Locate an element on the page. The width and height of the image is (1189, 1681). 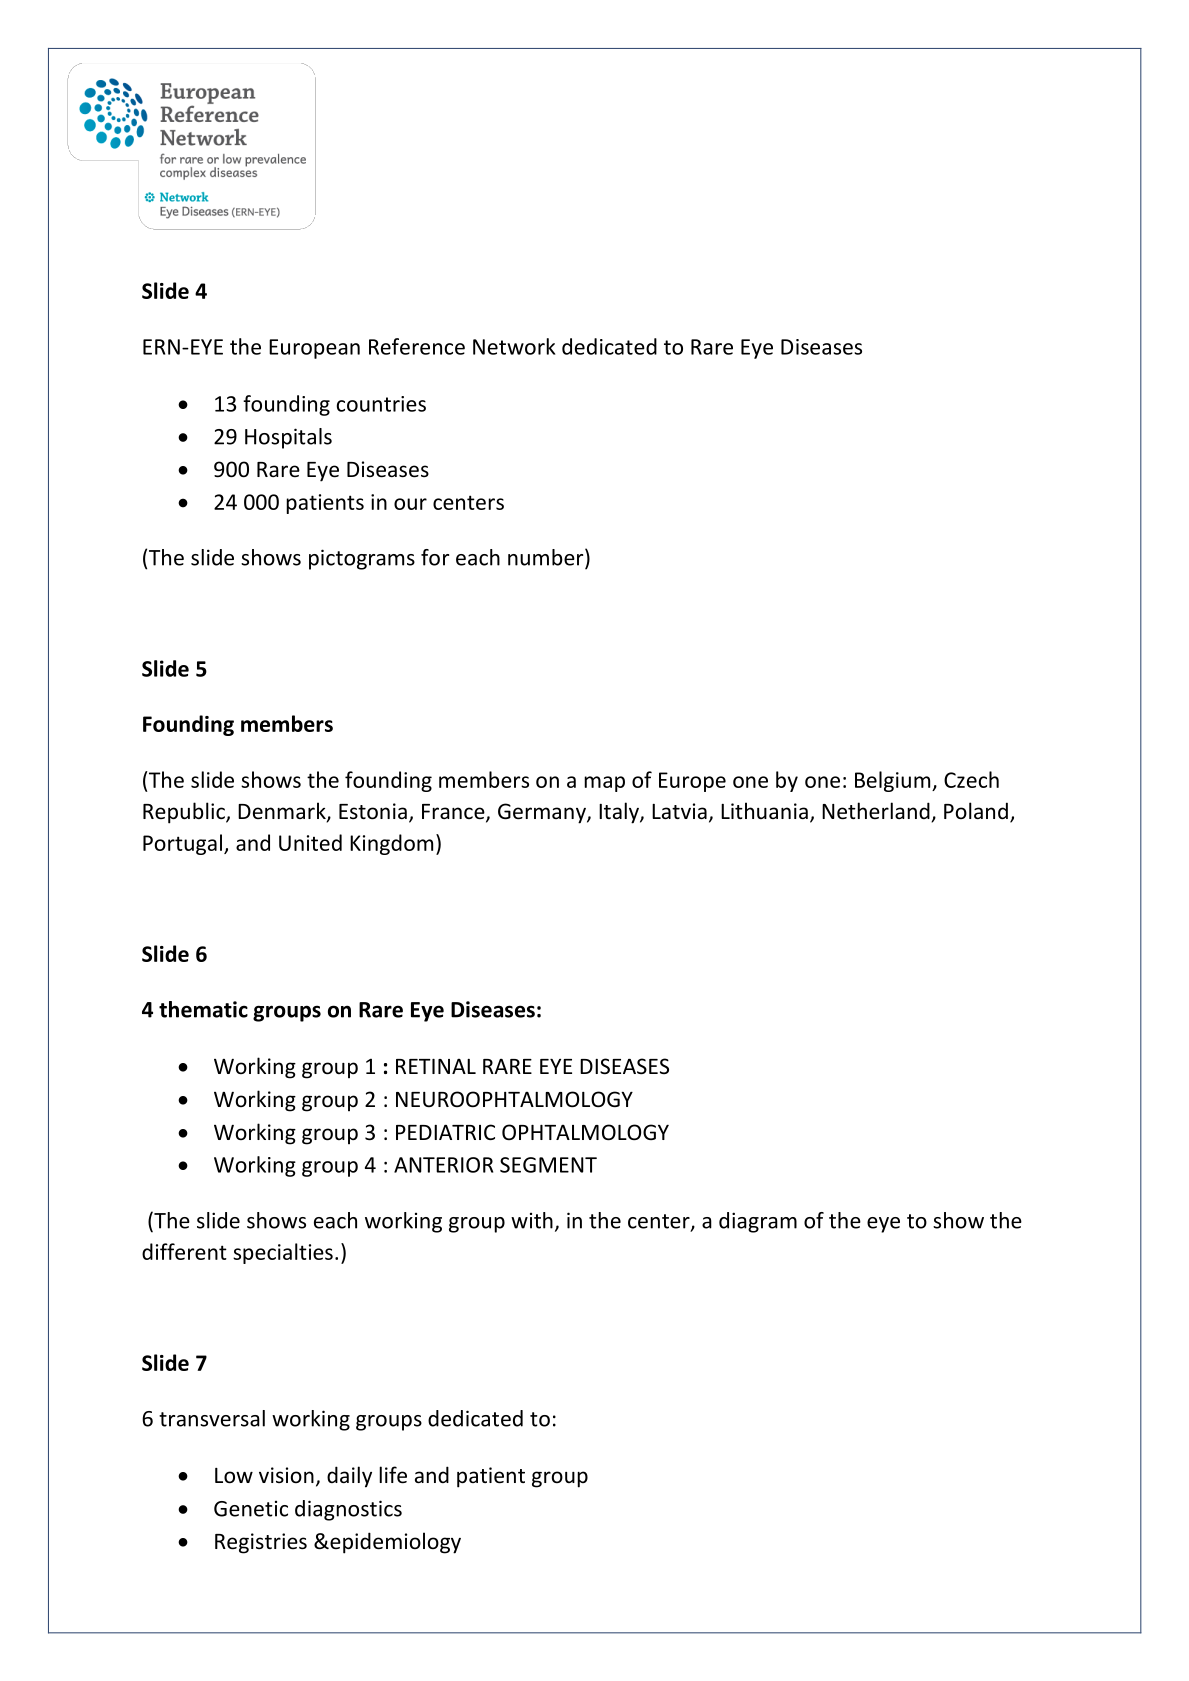
Reference is located at coordinates (417, 346).
